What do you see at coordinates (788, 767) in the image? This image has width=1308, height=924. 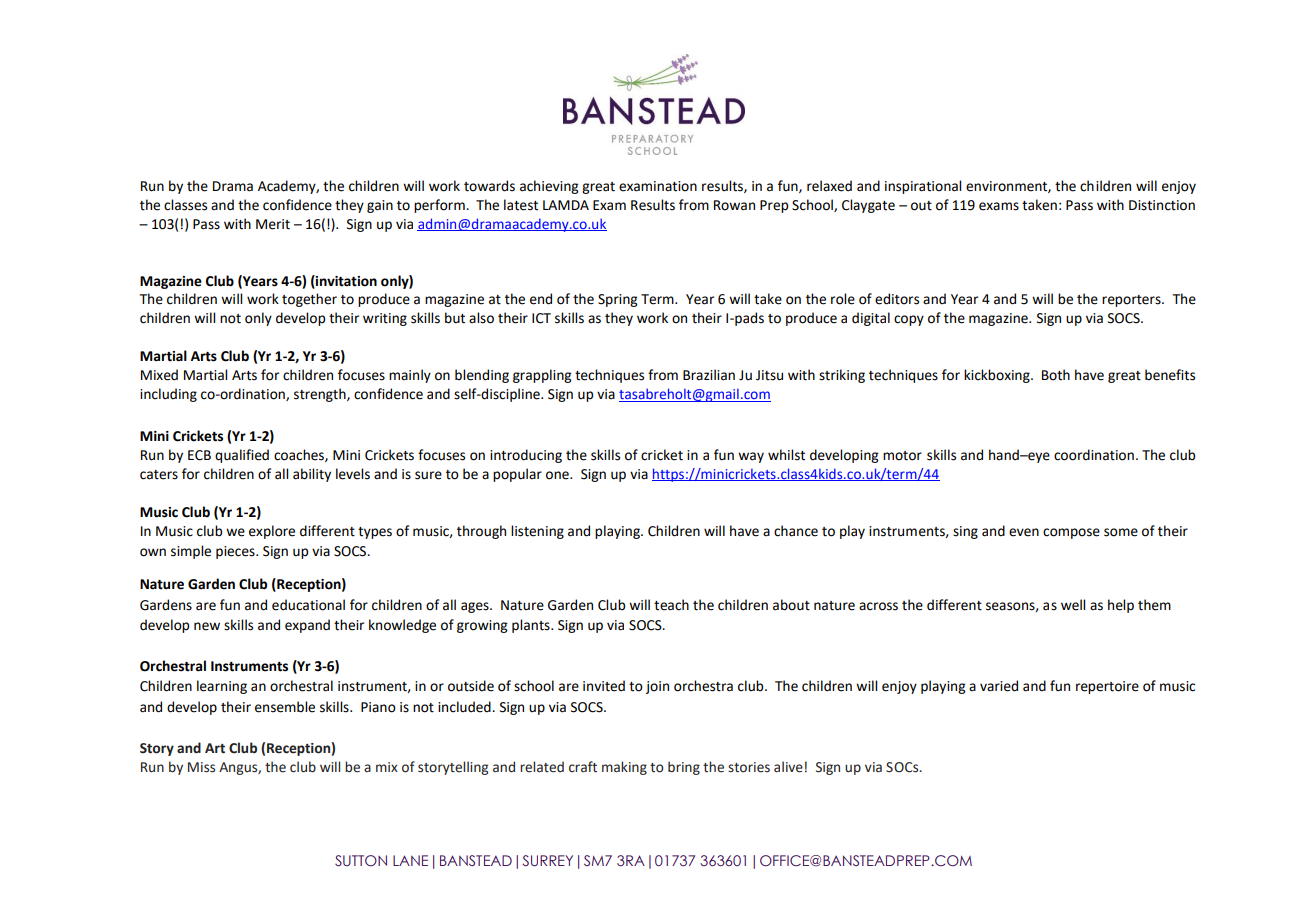 I see `alive` at bounding box center [788, 767].
